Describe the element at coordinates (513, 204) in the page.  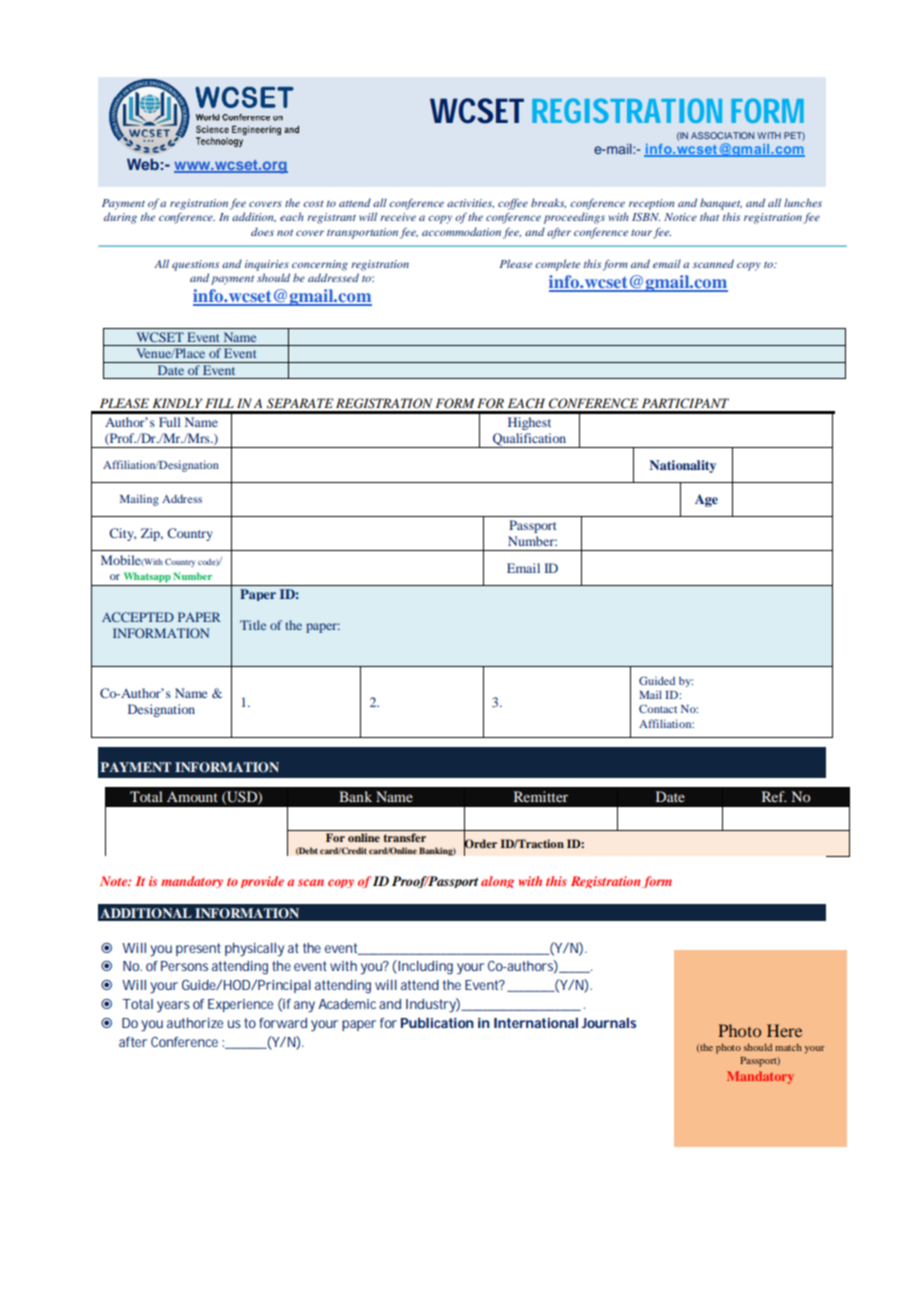
I see `coffee` at that location.
